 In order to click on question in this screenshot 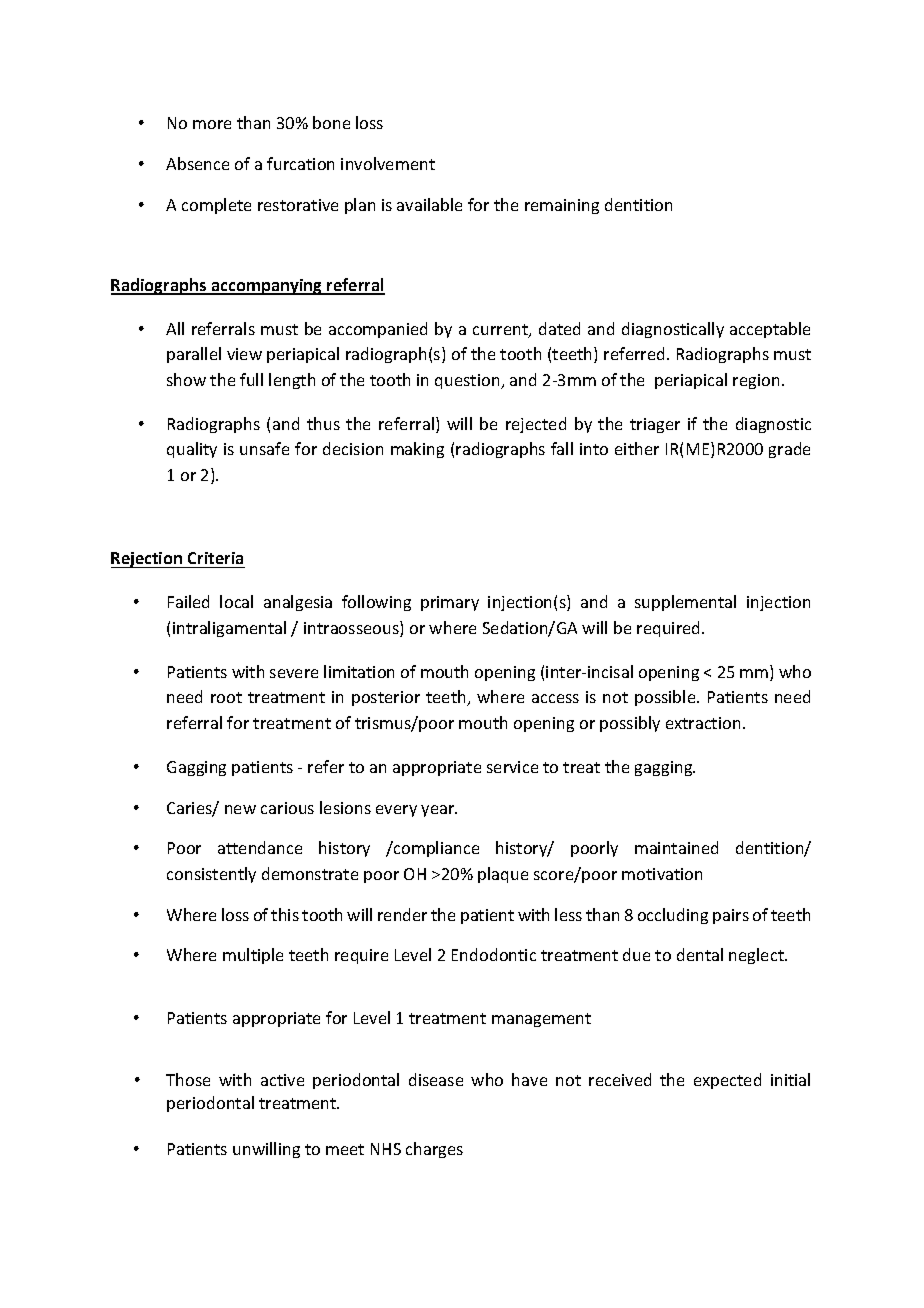, I will do `click(468, 381)`.
